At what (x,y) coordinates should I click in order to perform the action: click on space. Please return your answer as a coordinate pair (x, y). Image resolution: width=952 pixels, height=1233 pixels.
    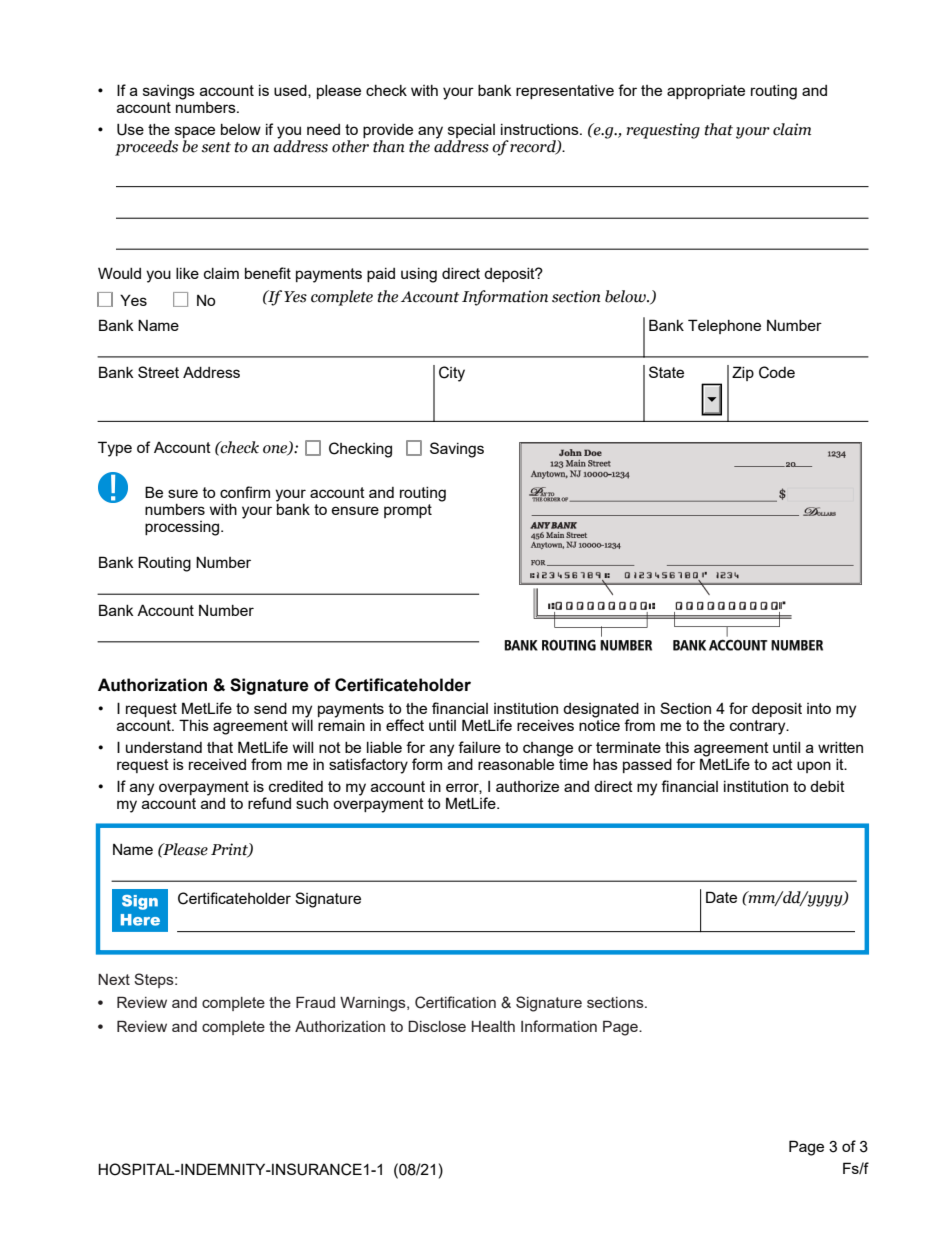
    Looking at the image, I should click on (195, 133).
